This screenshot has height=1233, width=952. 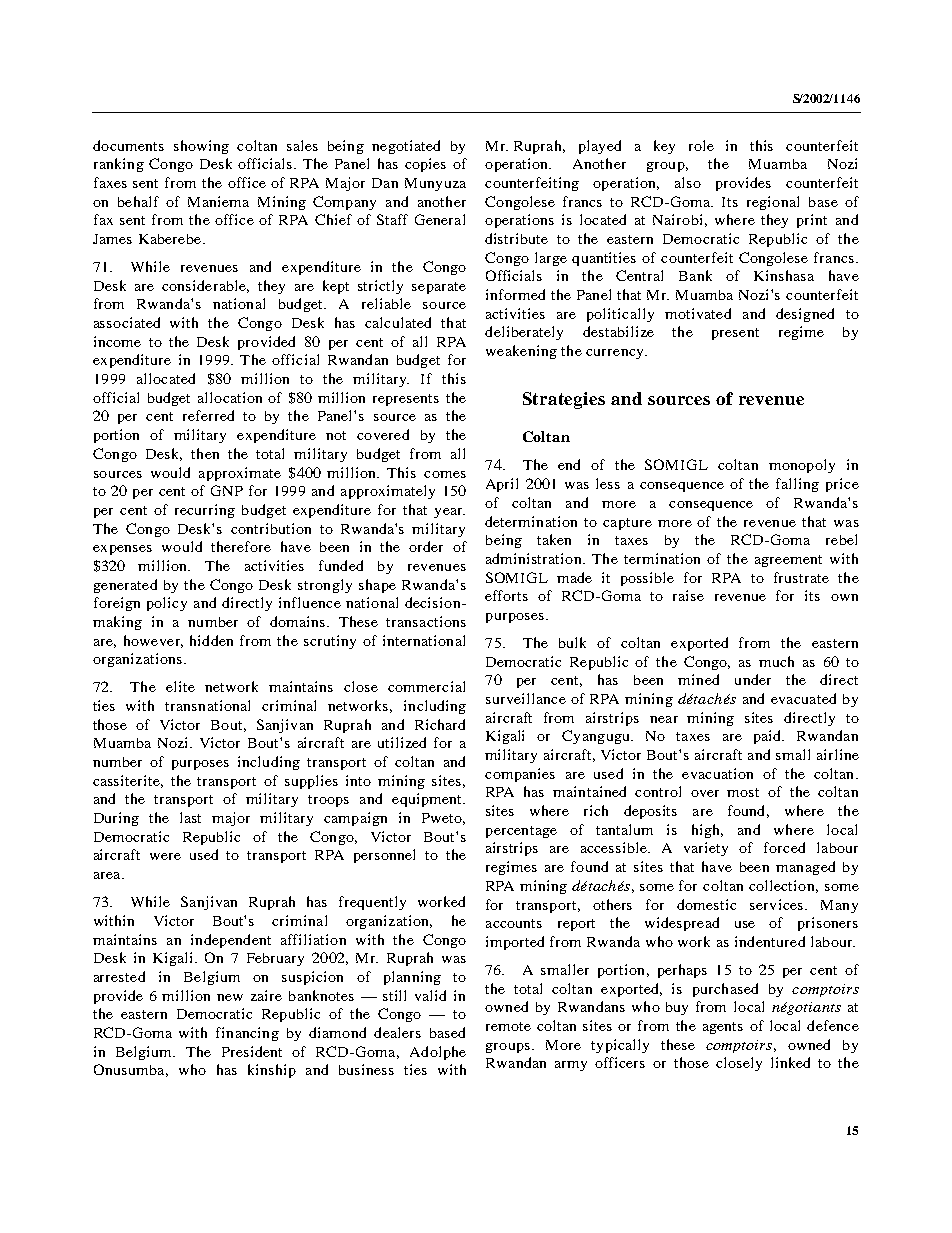 What do you see at coordinates (801, 577) in the screenshot?
I see `frustrate` at bounding box center [801, 577].
